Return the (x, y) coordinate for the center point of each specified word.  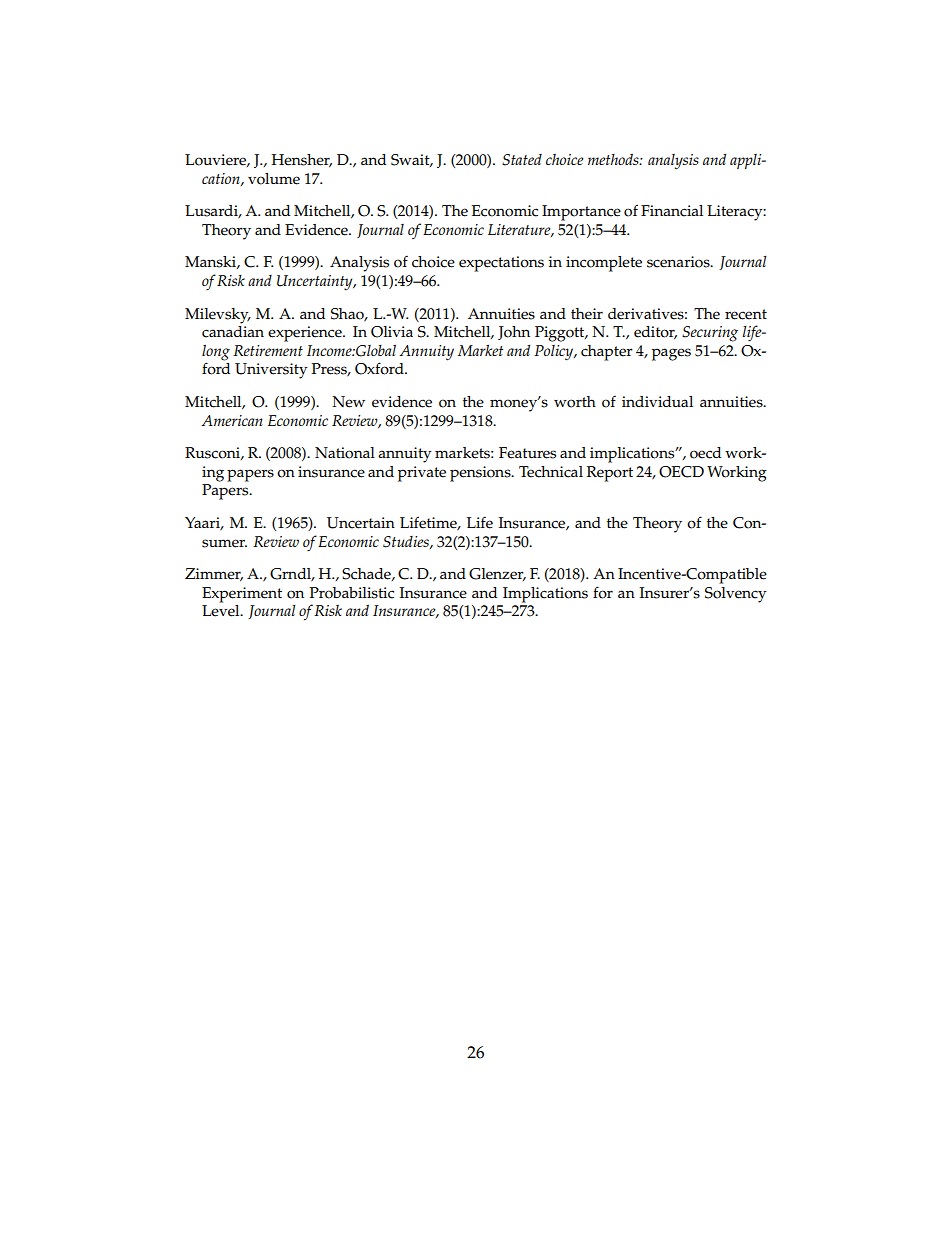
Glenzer (497, 574)
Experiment (242, 595)
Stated (522, 160)
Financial (672, 211)
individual (657, 401)
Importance (581, 213)
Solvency (735, 595)
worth (575, 402)
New (348, 402)
